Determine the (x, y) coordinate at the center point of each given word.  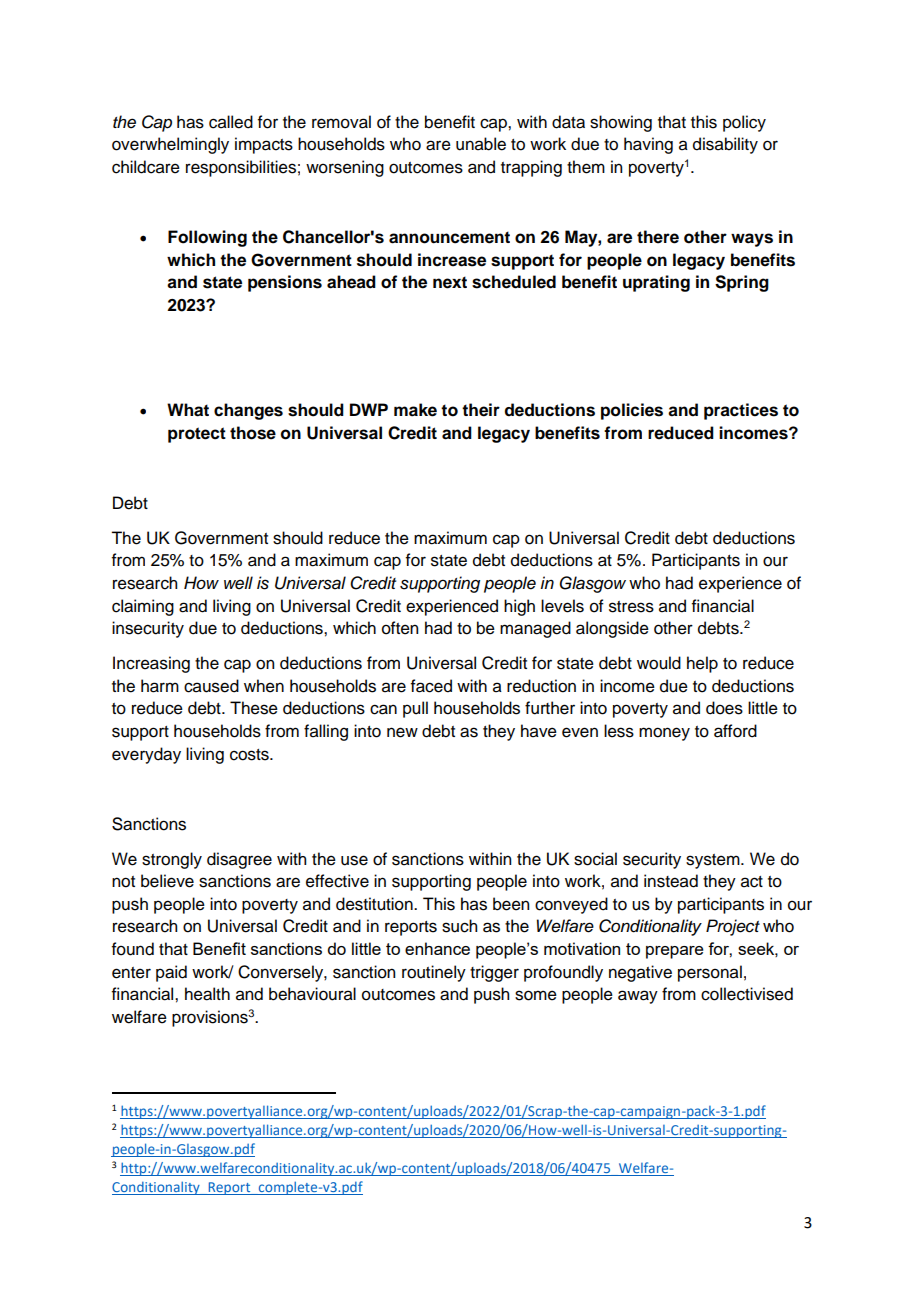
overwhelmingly (170, 145)
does (724, 708)
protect (197, 435)
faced (431, 686)
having (648, 145)
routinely (434, 973)
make (415, 410)
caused (211, 686)
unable (481, 144)
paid (171, 973)
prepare (675, 952)
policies (632, 411)
